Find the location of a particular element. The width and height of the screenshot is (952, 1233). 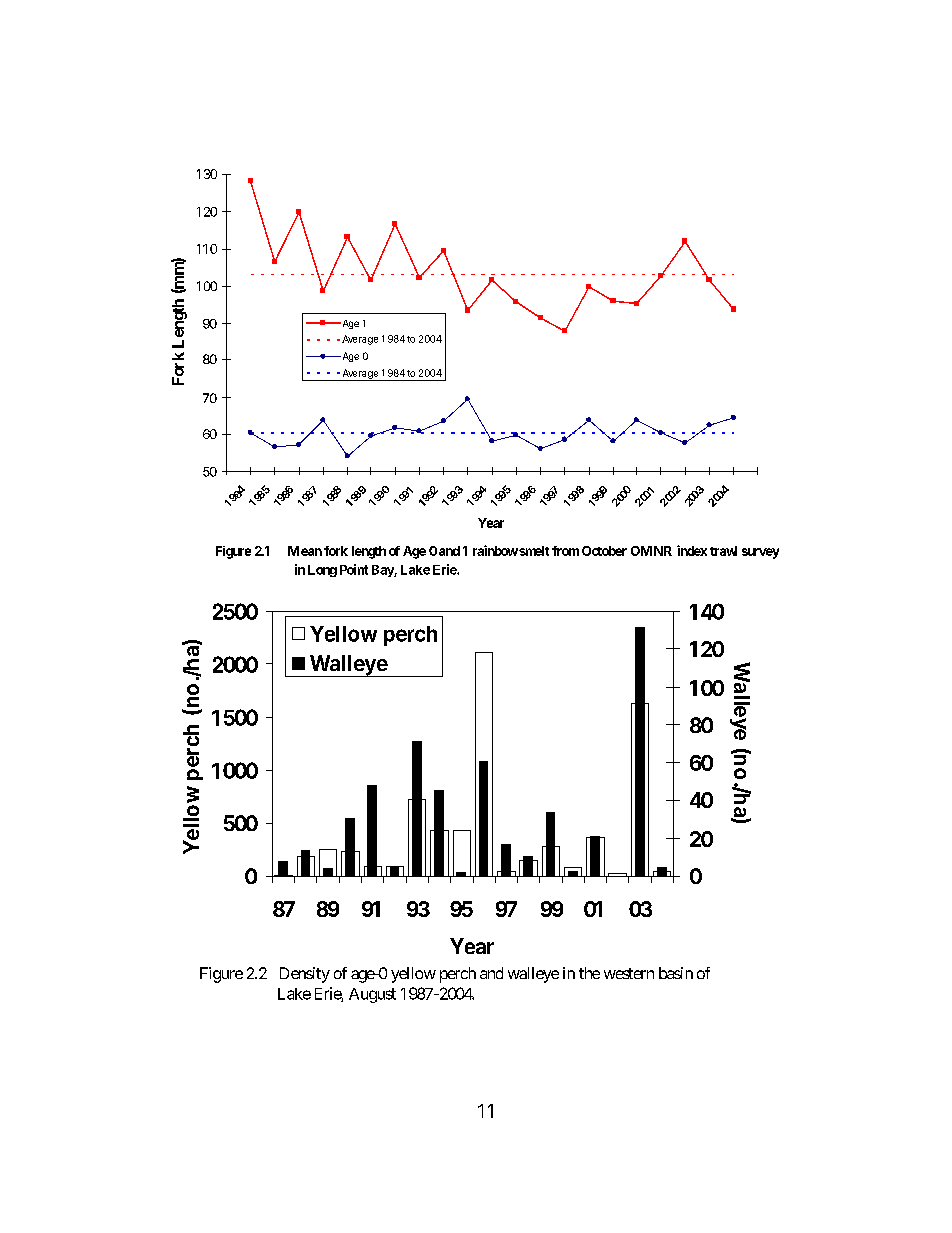

the is located at coordinates (589, 973).
